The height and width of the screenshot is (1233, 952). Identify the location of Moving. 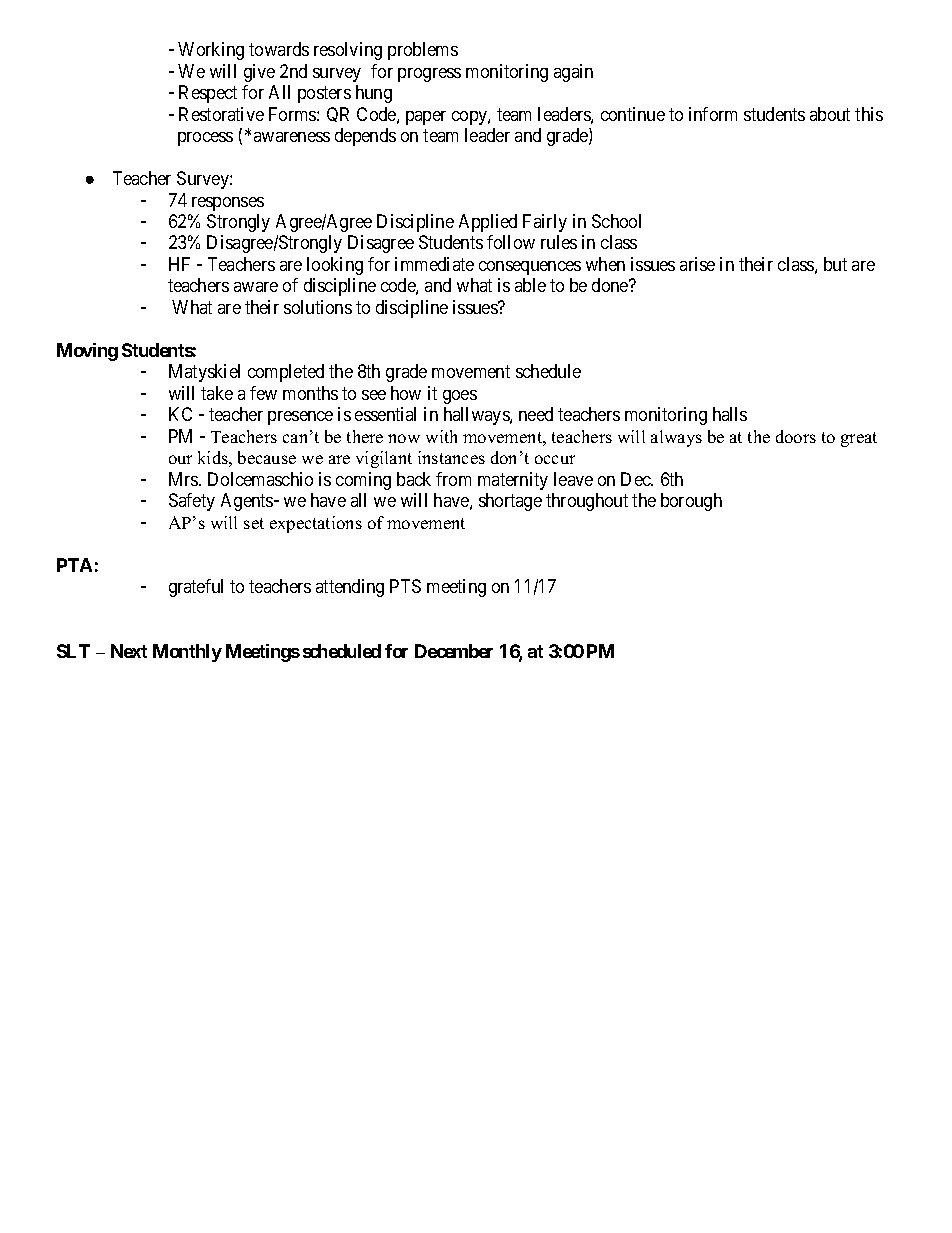
(87, 352).
